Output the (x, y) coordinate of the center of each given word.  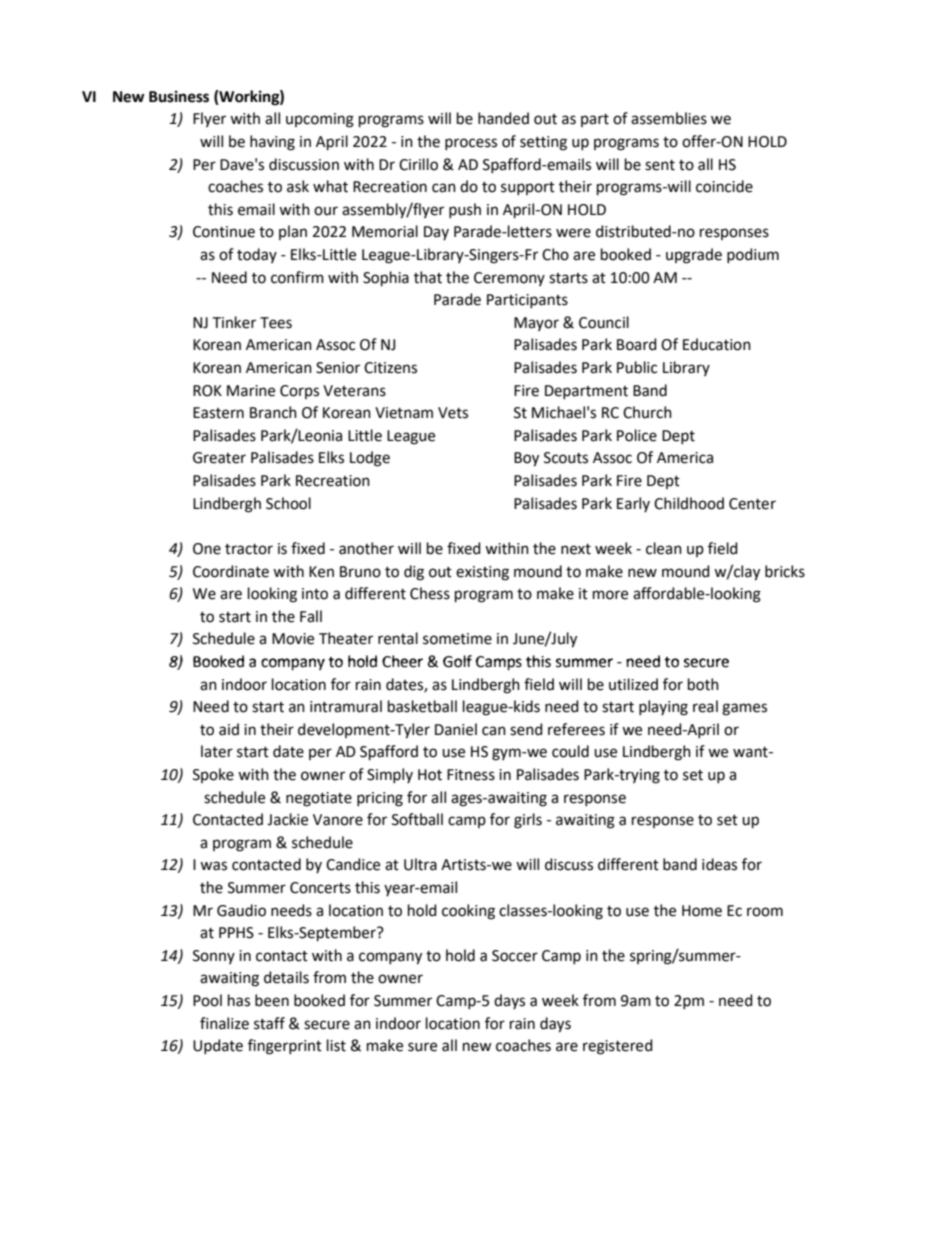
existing (482, 573)
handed (503, 118)
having (272, 143)
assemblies (669, 118)
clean (664, 548)
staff (269, 1023)
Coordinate (231, 571)
